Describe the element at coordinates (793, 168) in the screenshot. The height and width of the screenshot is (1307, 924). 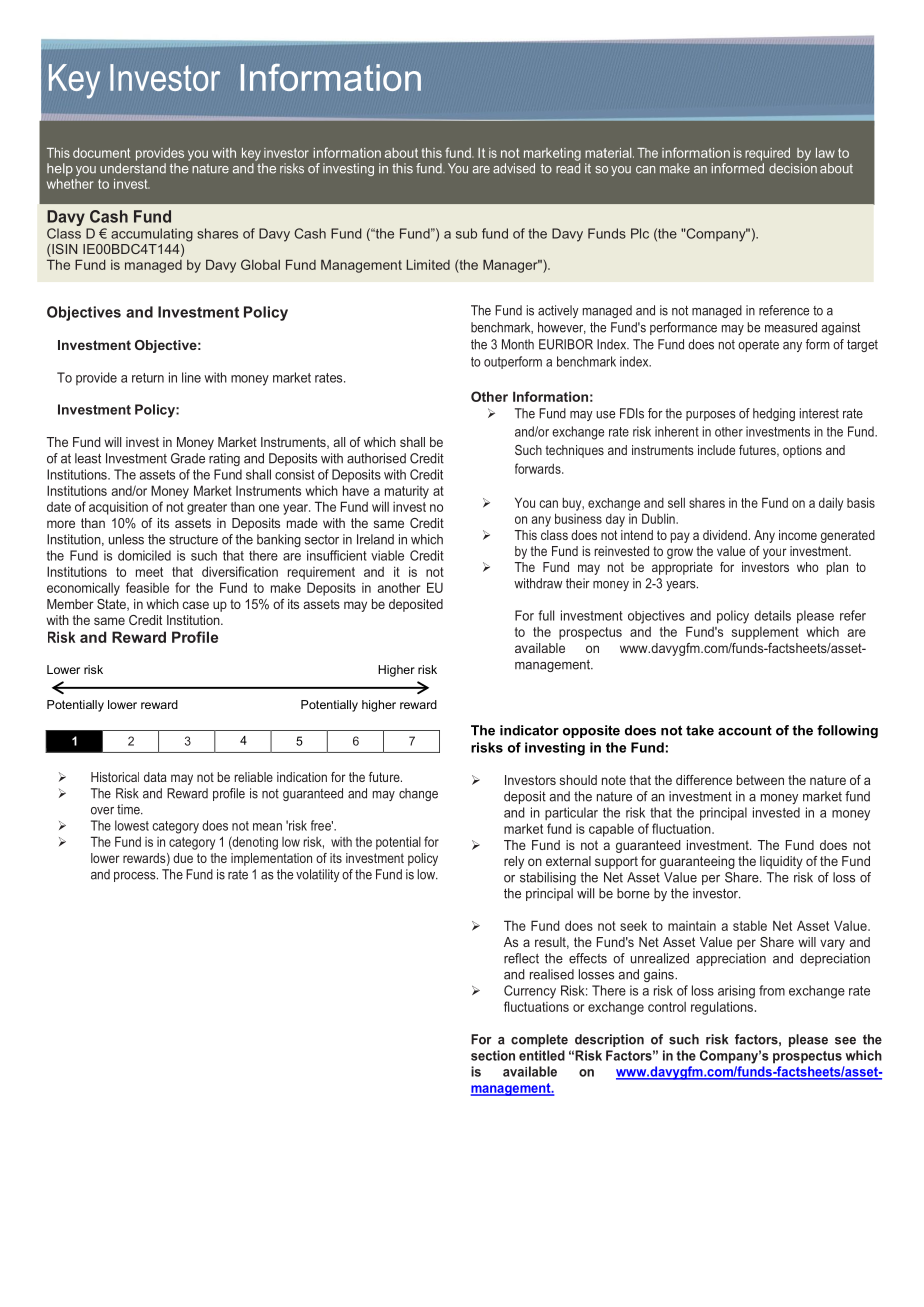
I see `decision` at that location.
